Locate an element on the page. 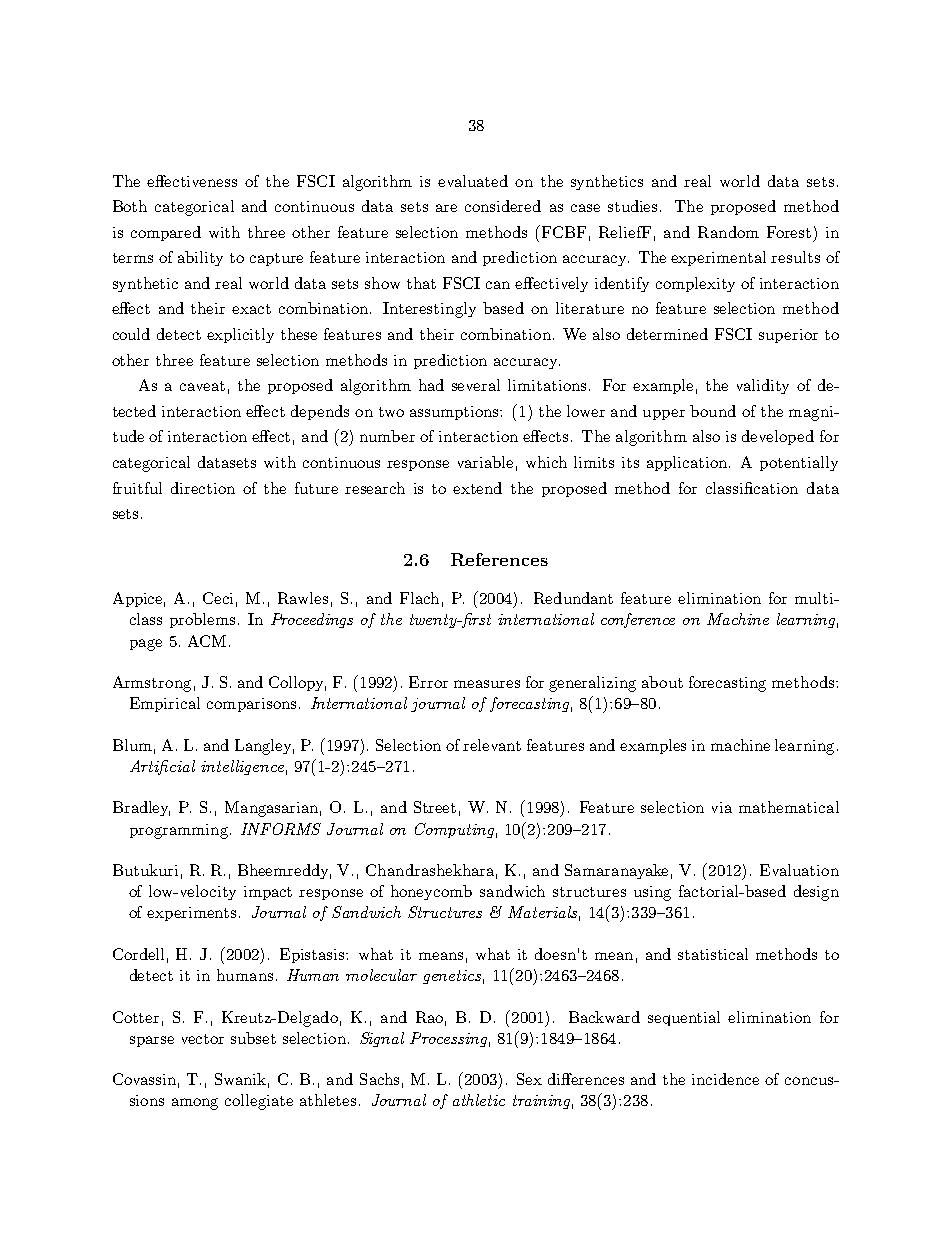 The height and width of the page is (1233, 952). vector is located at coordinates (203, 1039).
